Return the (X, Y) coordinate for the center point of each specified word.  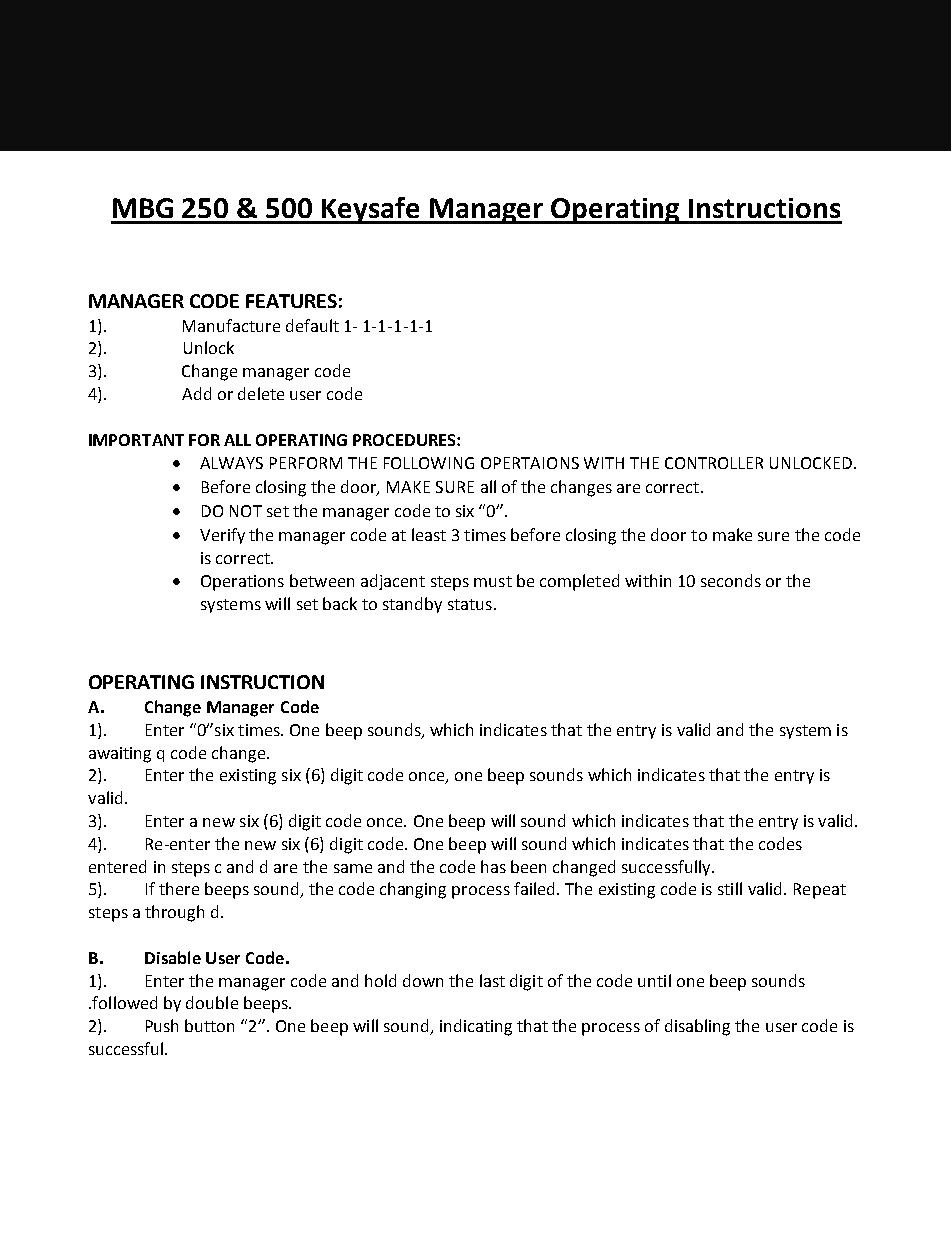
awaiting (120, 755)
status (470, 604)
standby (412, 605)
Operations (242, 583)
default (312, 325)
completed (579, 582)
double (212, 1002)
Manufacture (231, 325)
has (493, 866)
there (179, 888)
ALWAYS (231, 463)
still (730, 888)
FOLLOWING (429, 463)
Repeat (820, 891)
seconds (731, 580)
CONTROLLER (714, 463)
